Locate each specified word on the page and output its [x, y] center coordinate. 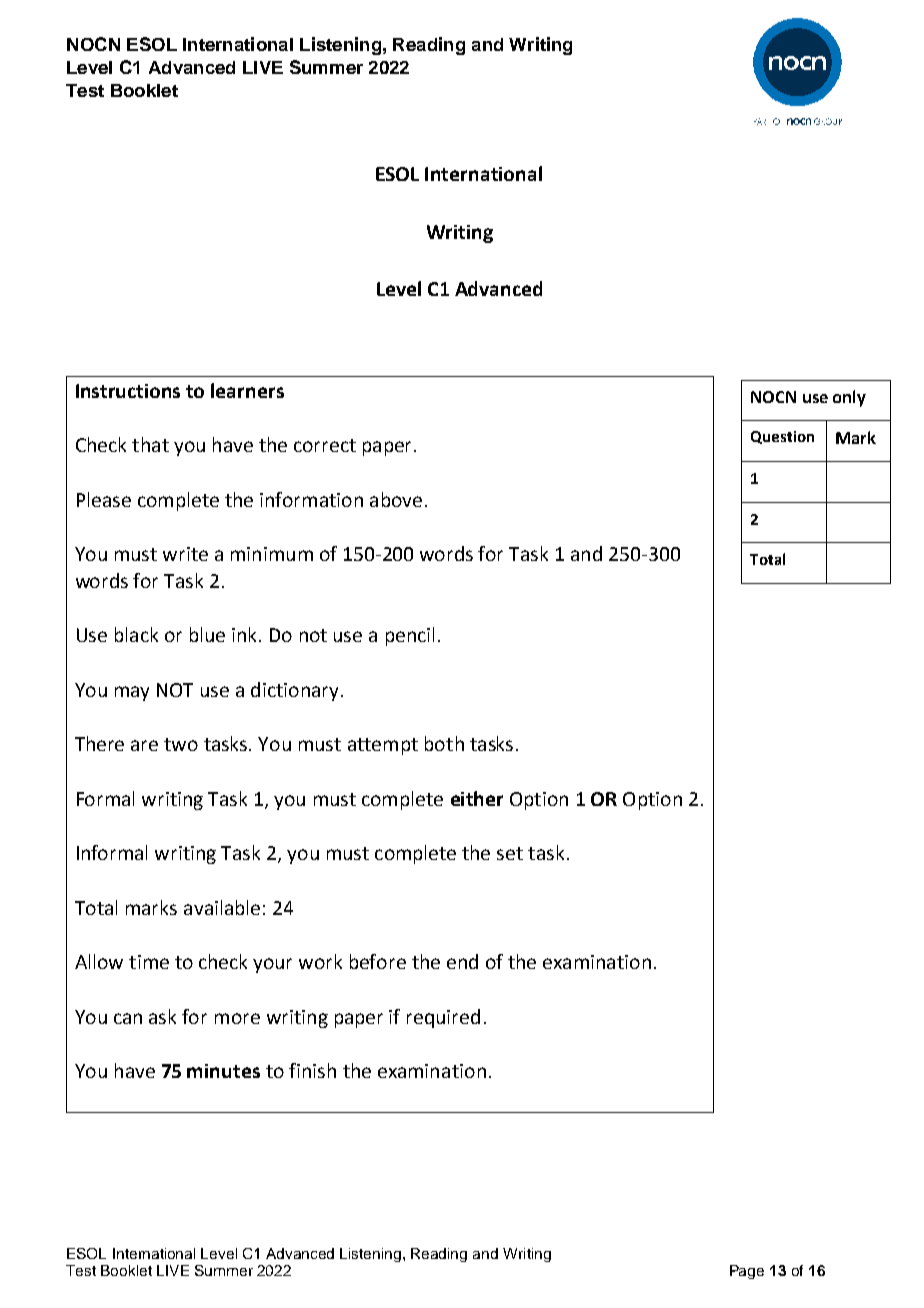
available [222, 907]
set [510, 853]
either [477, 798]
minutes [223, 1071]
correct [325, 445]
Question [782, 437]
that [150, 444]
